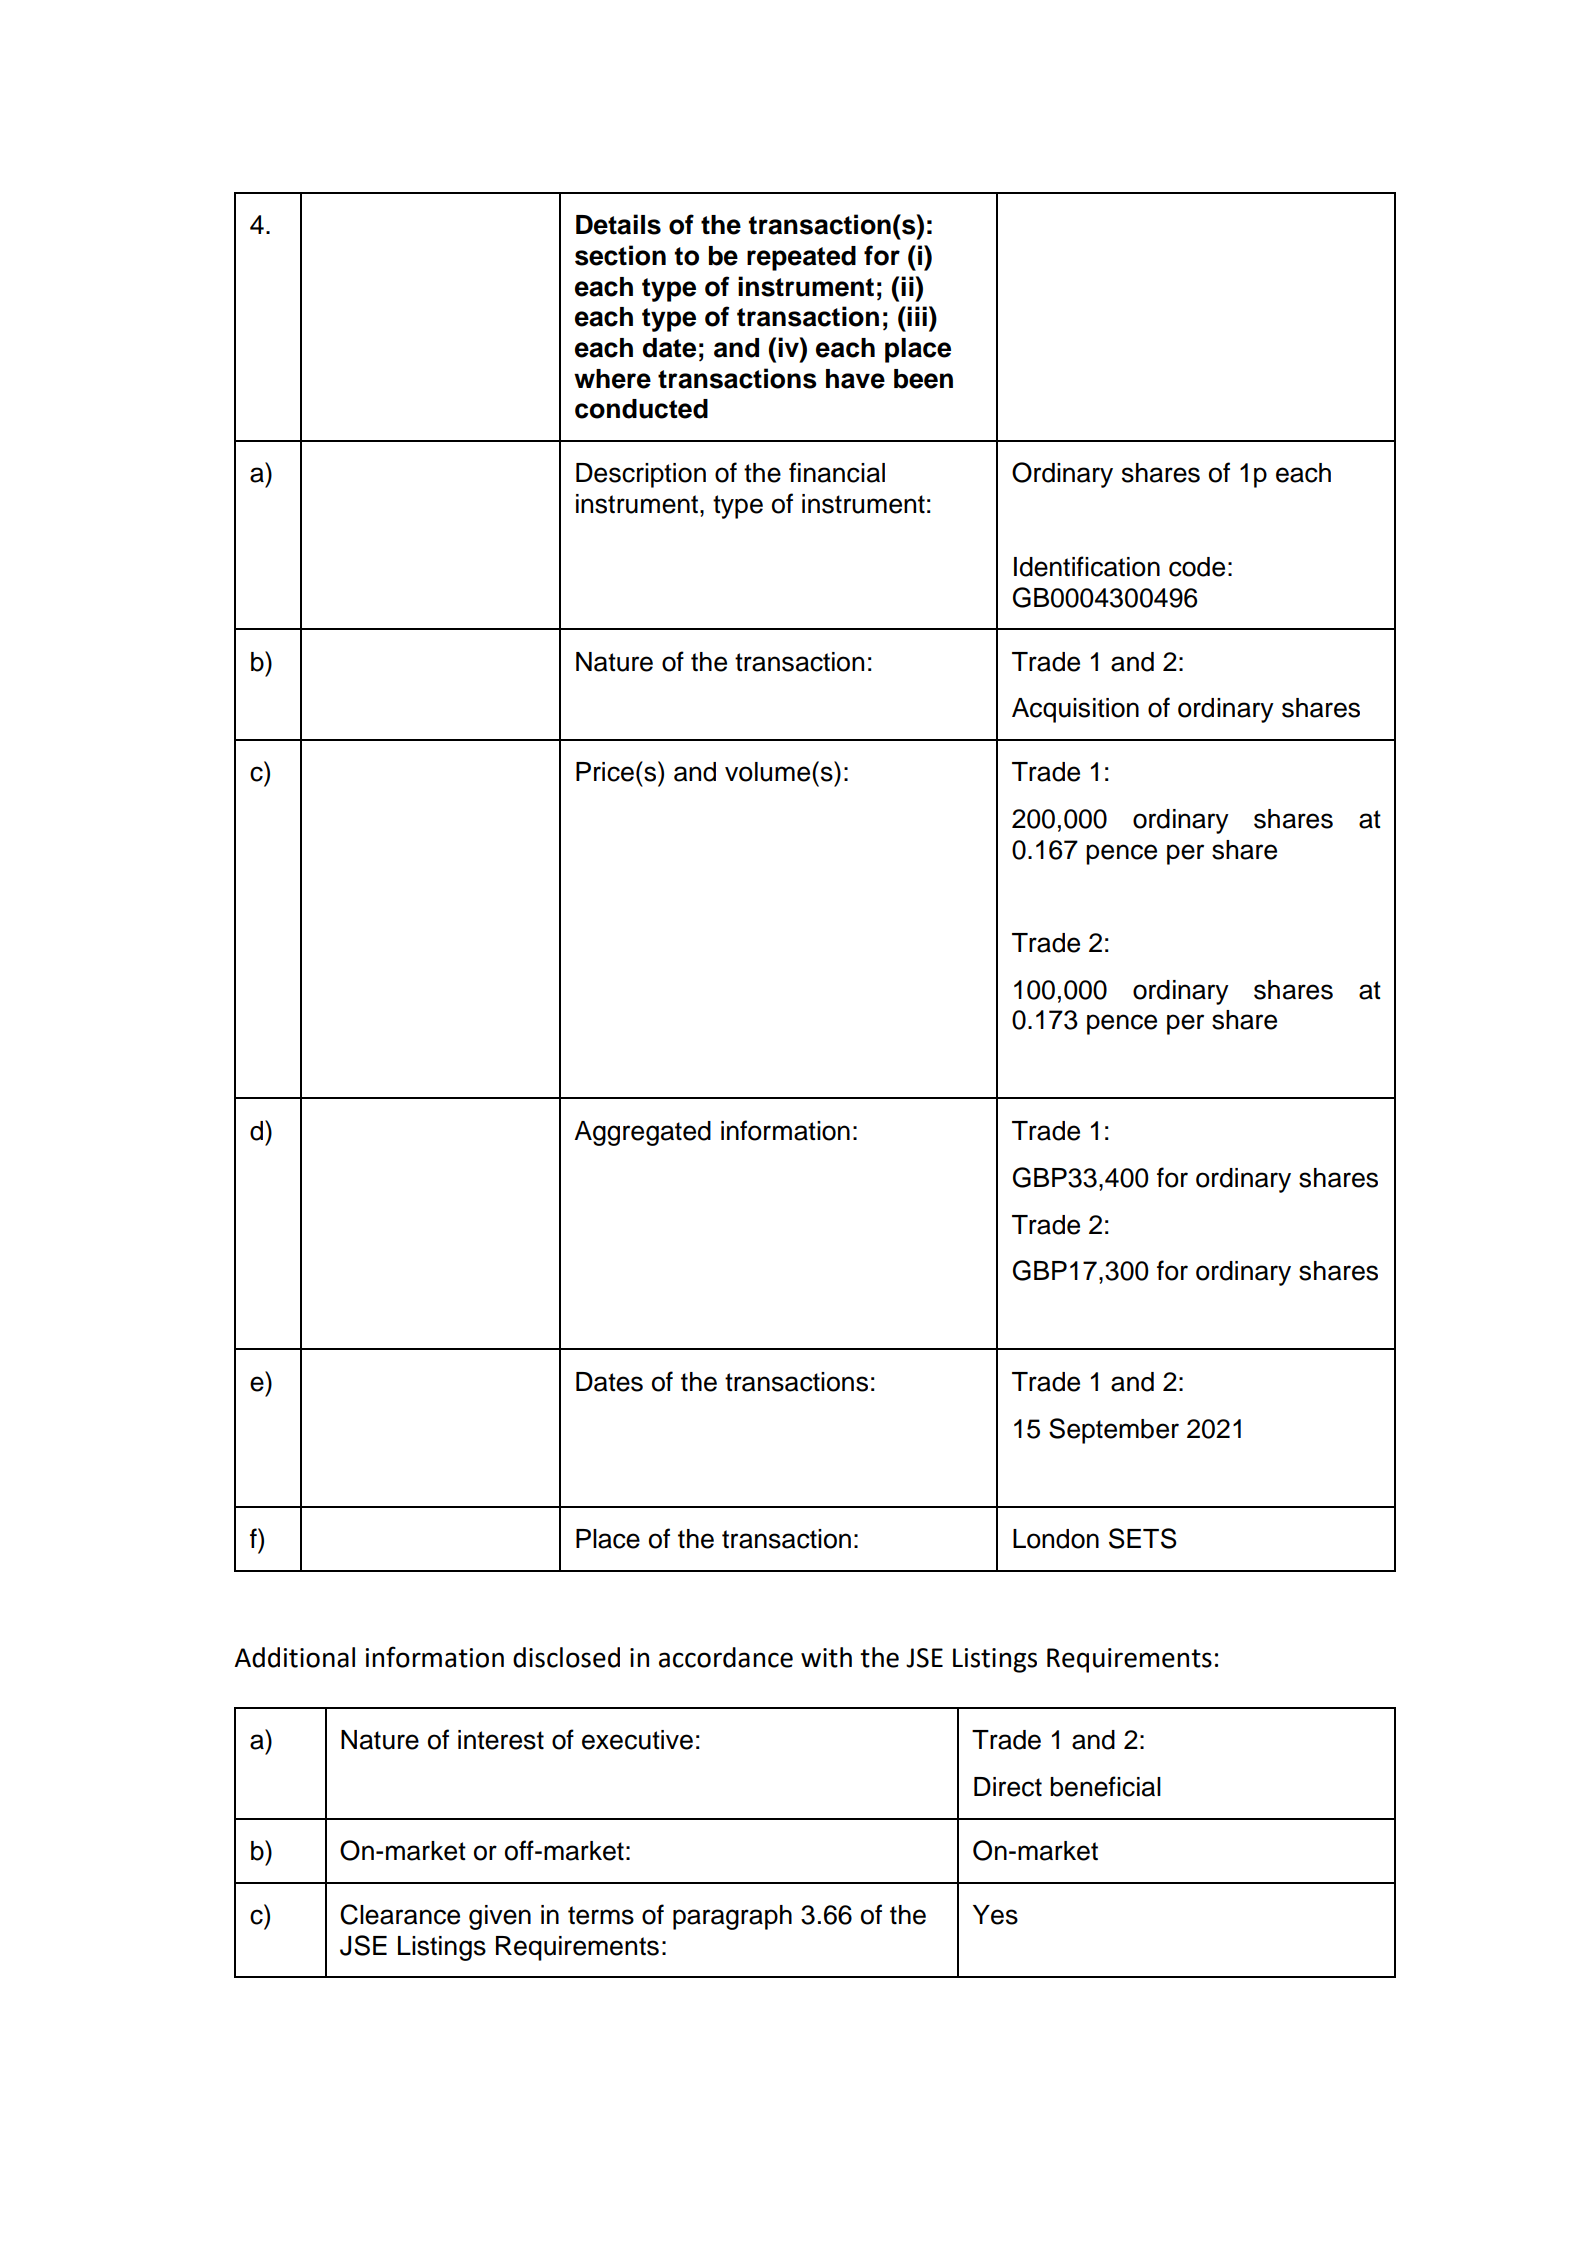 Image resolution: width=1588 pixels, height=2246 pixels. I want to click on Description, so click(641, 475).
